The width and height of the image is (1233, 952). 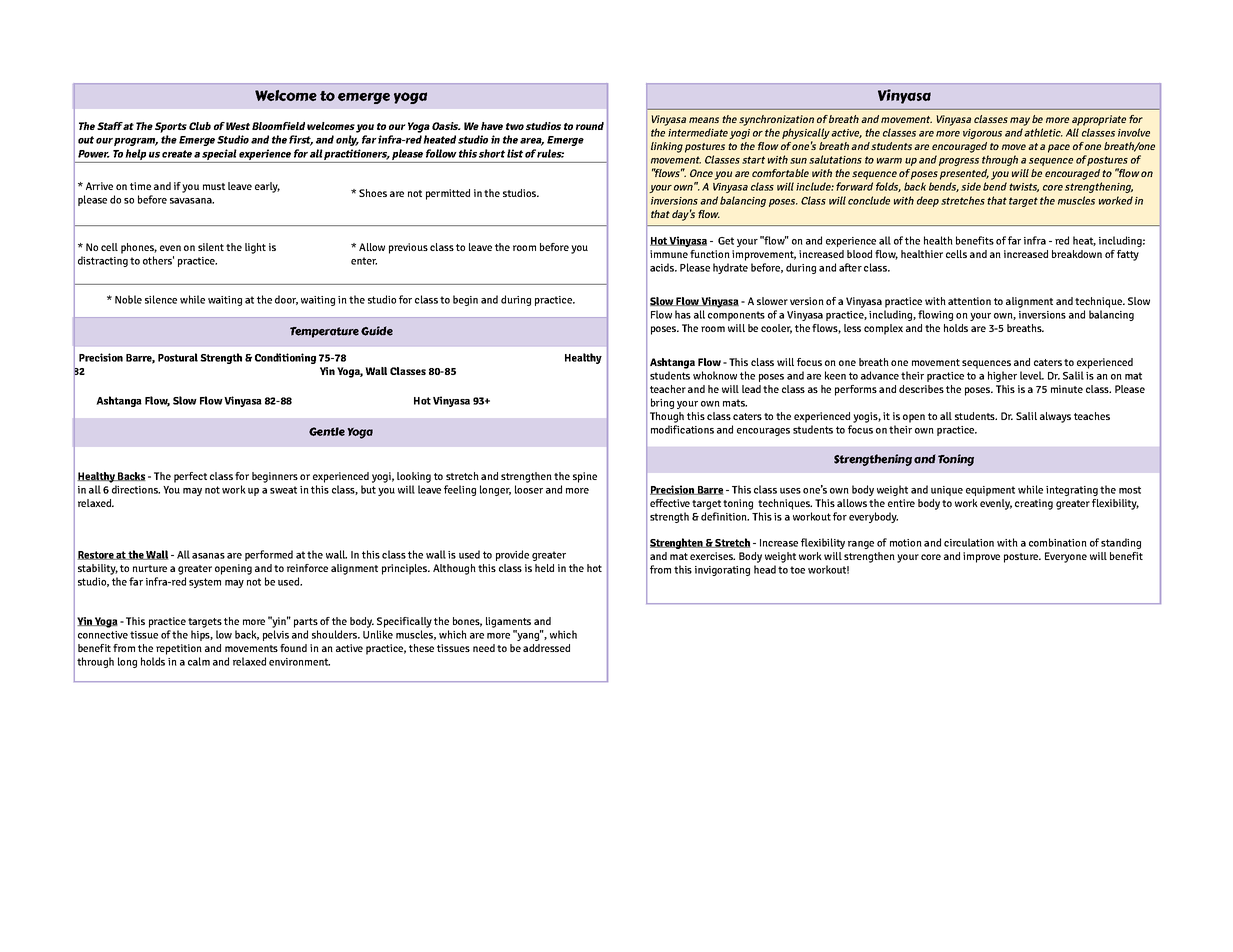 What do you see at coordinates (1066, 557) in the image?
I see `Everyone` at bounding box center [1066, 557].
